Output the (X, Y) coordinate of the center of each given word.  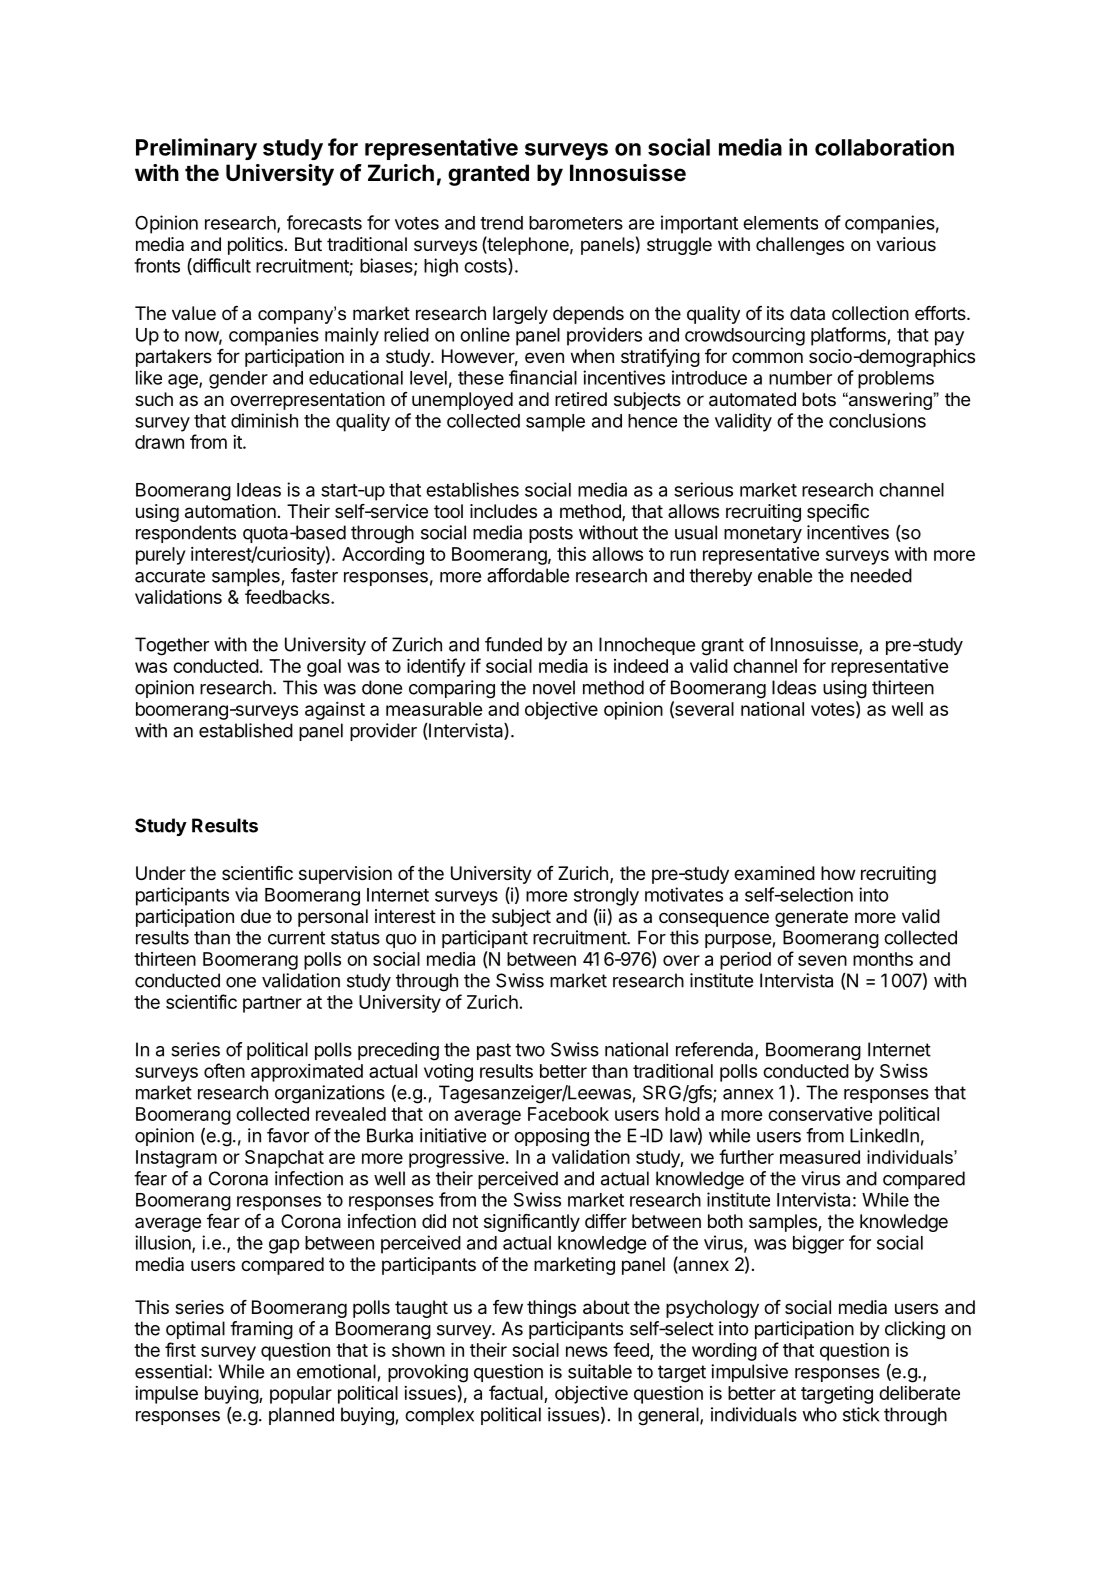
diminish (264, 420)
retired (581, 399)
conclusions (877, 420)
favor (288, 1135)
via (246, 894)
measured (820, 1157)
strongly (606, 897)
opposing (551, 1137)
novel (554, 687)
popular (301, 1395)
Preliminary (196, 149)
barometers (576, 223)
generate (811, 918)
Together (172, 646)
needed (881, 575)
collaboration (884, 147)
